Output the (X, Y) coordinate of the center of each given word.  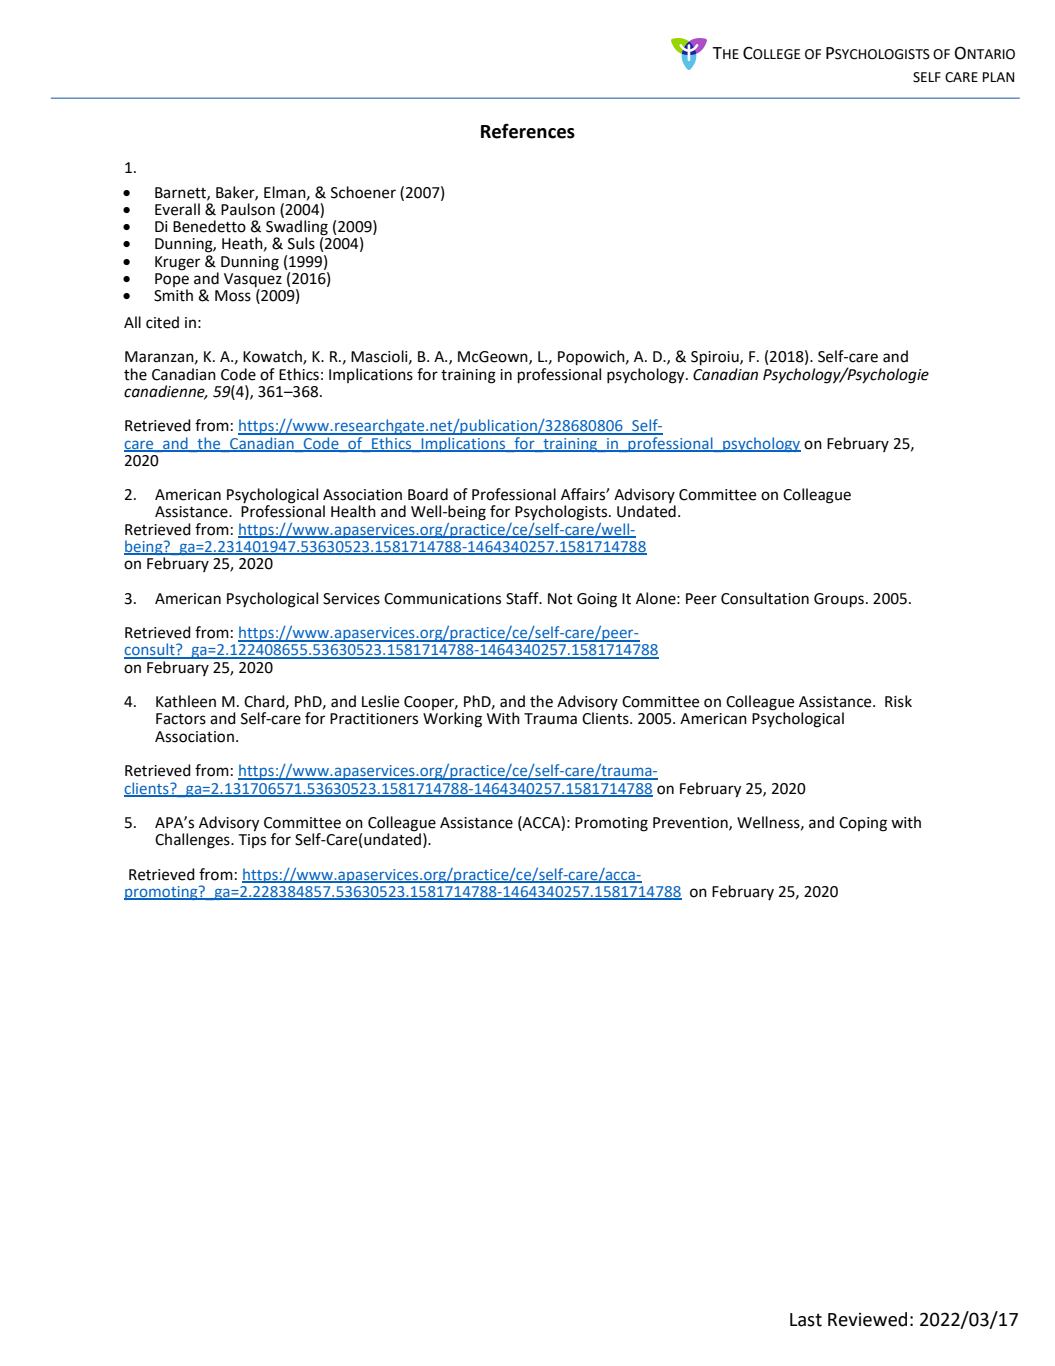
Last (806, 1320)
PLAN (998, 77)
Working (452, 720)
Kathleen (186, 701)
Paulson (248, 209)
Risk (898, 701)
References (528, 131)
